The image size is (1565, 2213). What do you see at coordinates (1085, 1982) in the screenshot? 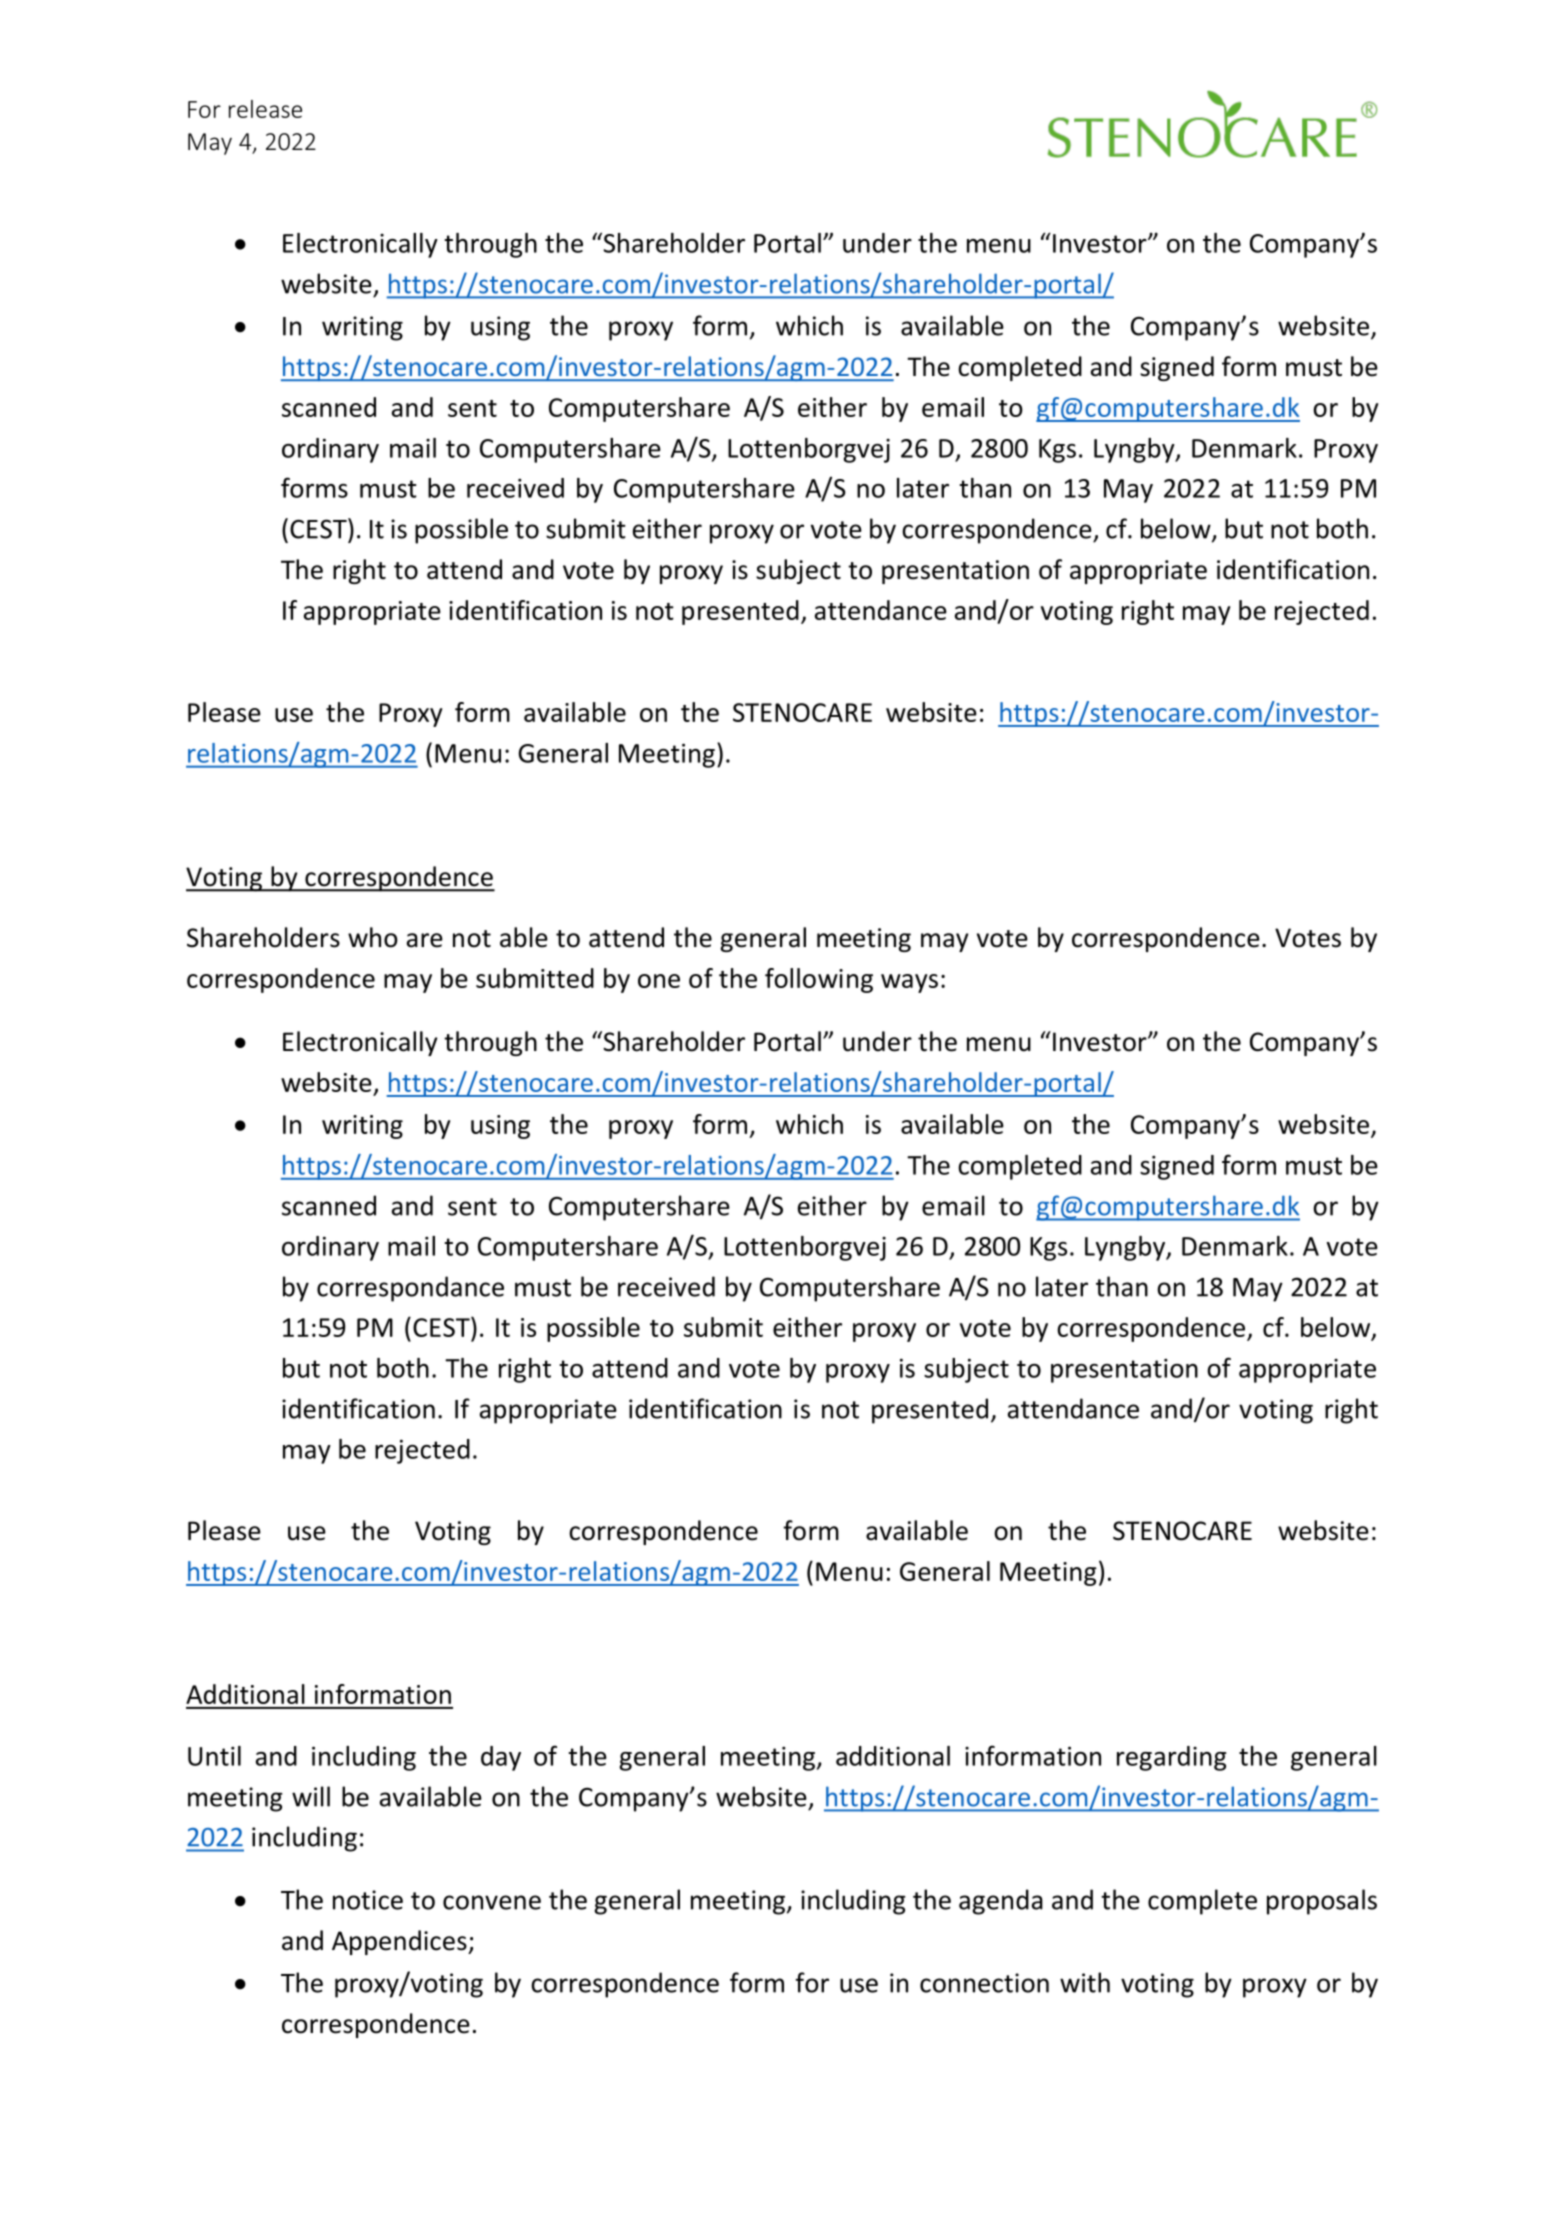
I see `with` at bounding box center [1085, 1982].
